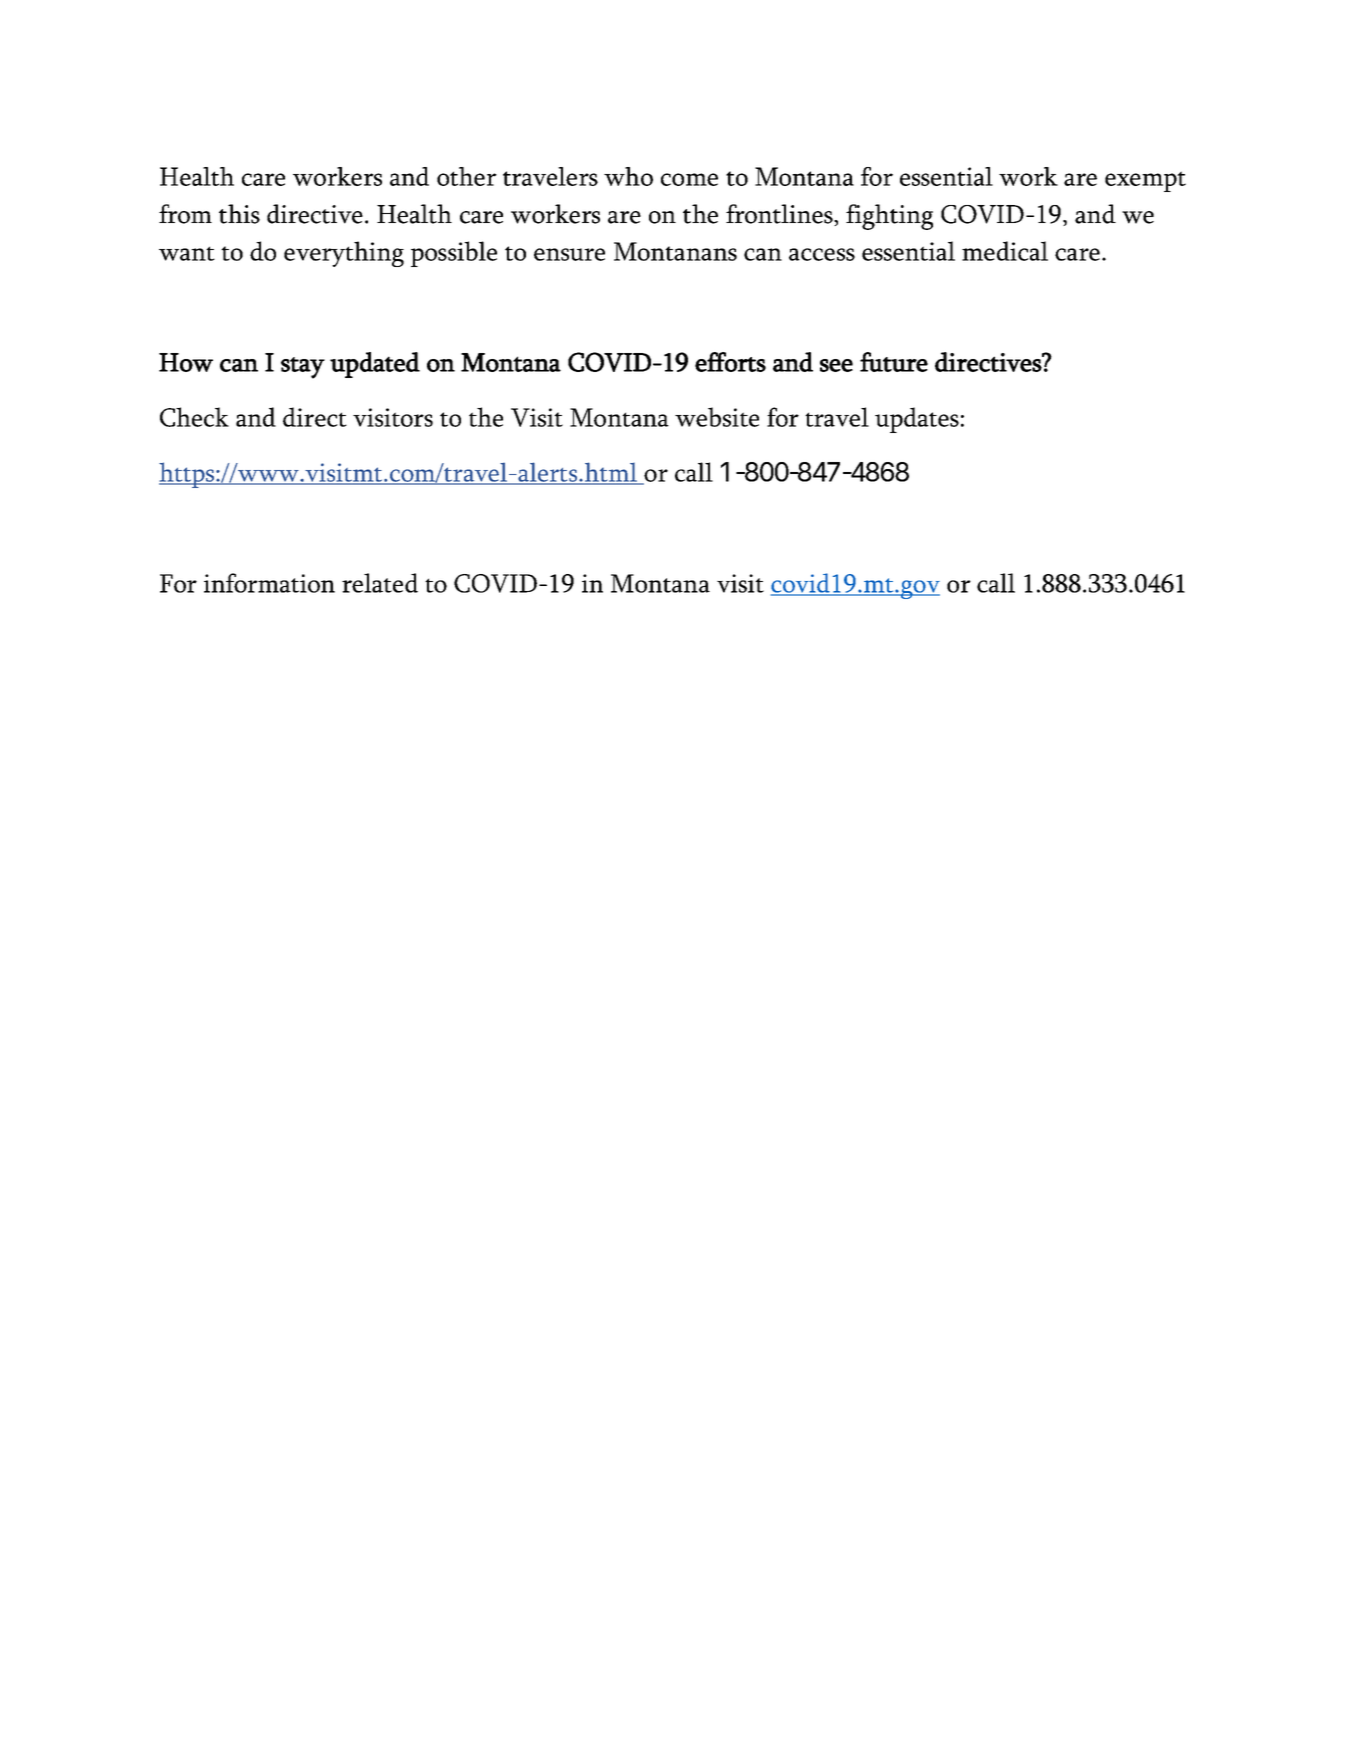 The height and width of the page is (1746, 1349). I want to click on exempt, so click(1145, 181).
